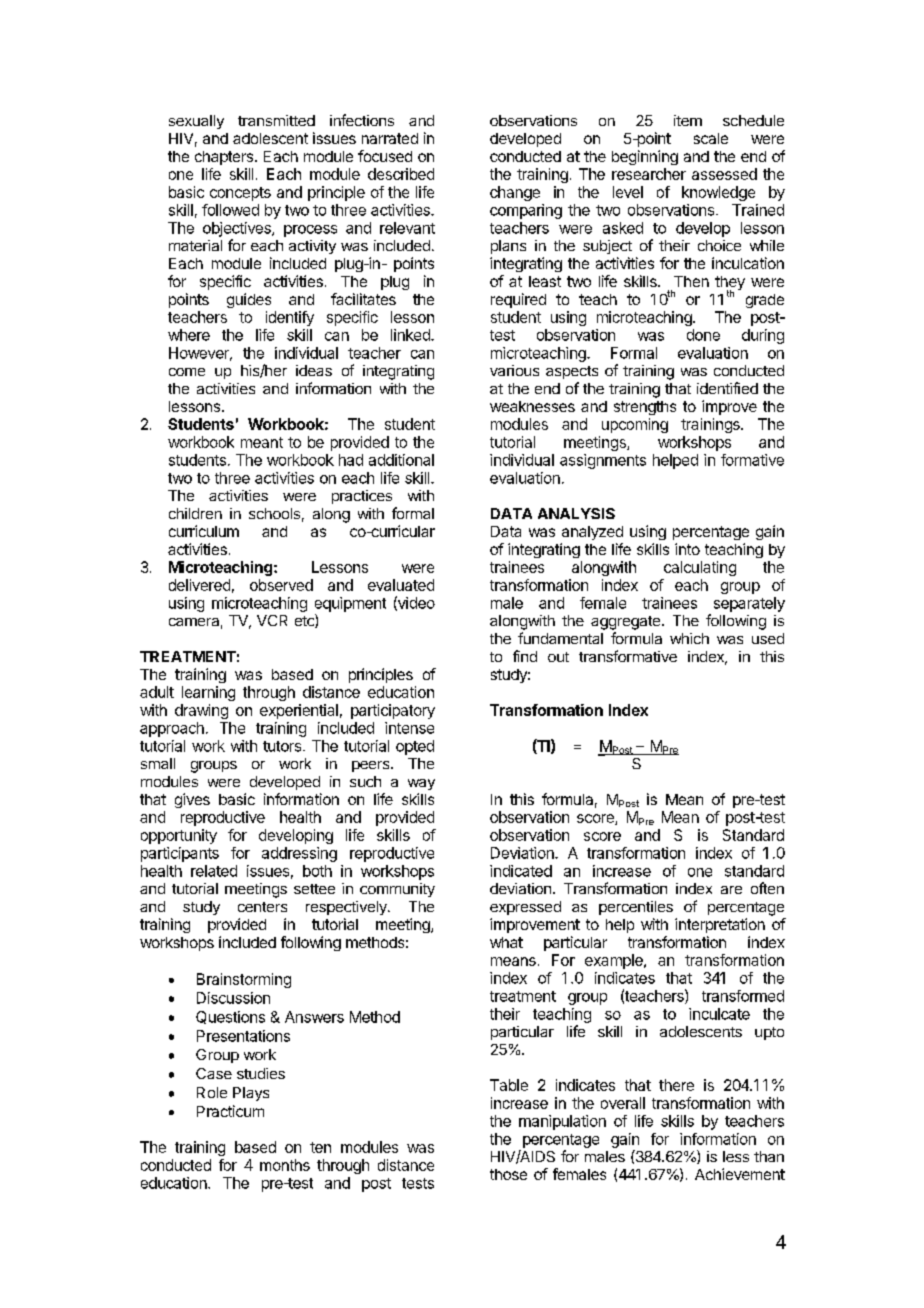 The width and height of the page is (924, 1308). I want to click on scale, so click(711, 138).
